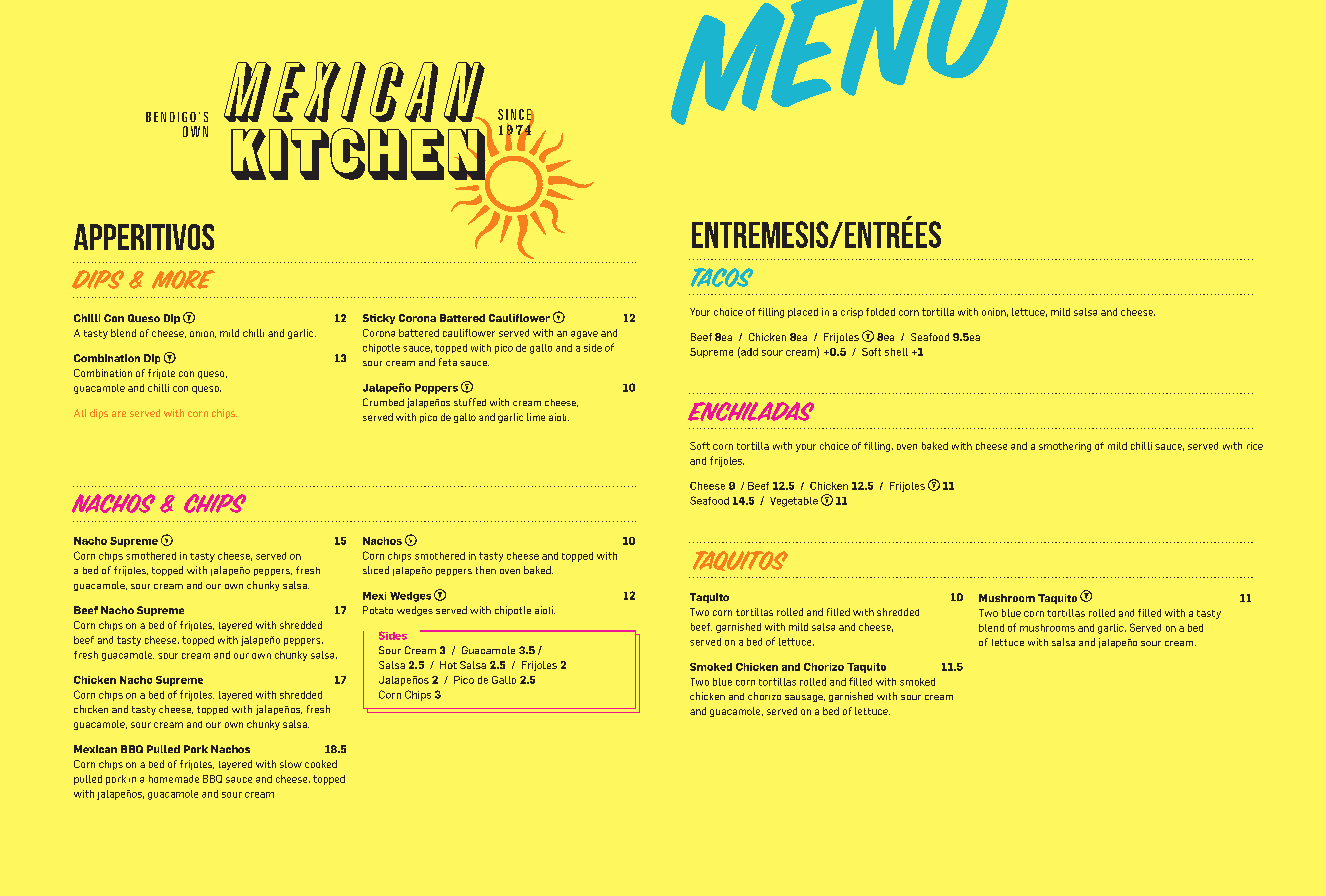 The image size is (1326, 896). What do you see at coordinates (378, 610) in the screenshot?
I see `Potato` at bounding box center [378, 610].
